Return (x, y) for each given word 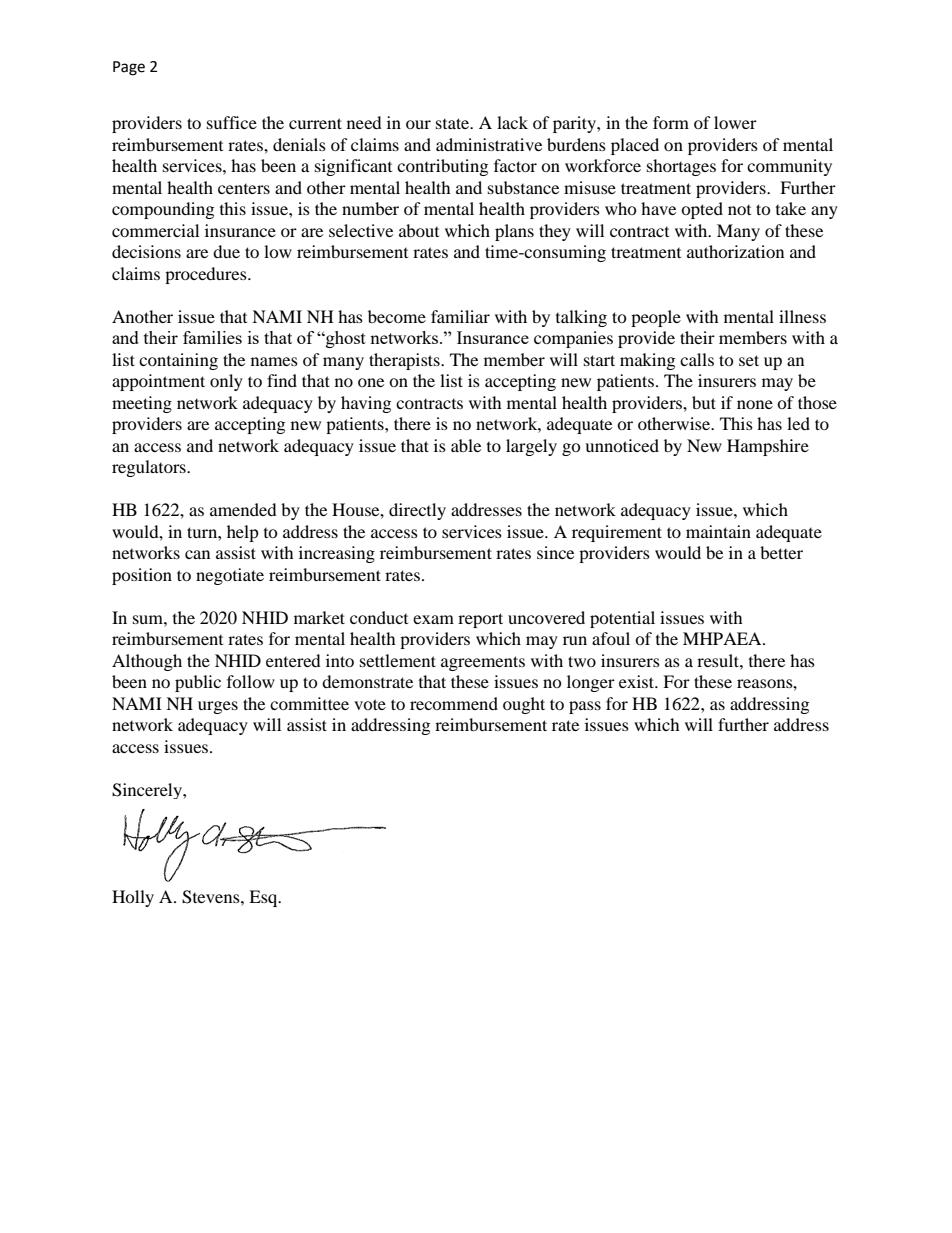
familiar (460, 316)
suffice (232, 122)
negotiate (230, 576)
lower (735, 122)
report (480, 620)
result (719, 660)
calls (697, 359)
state (454, 123)
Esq (264, 898)
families (212, 337)
